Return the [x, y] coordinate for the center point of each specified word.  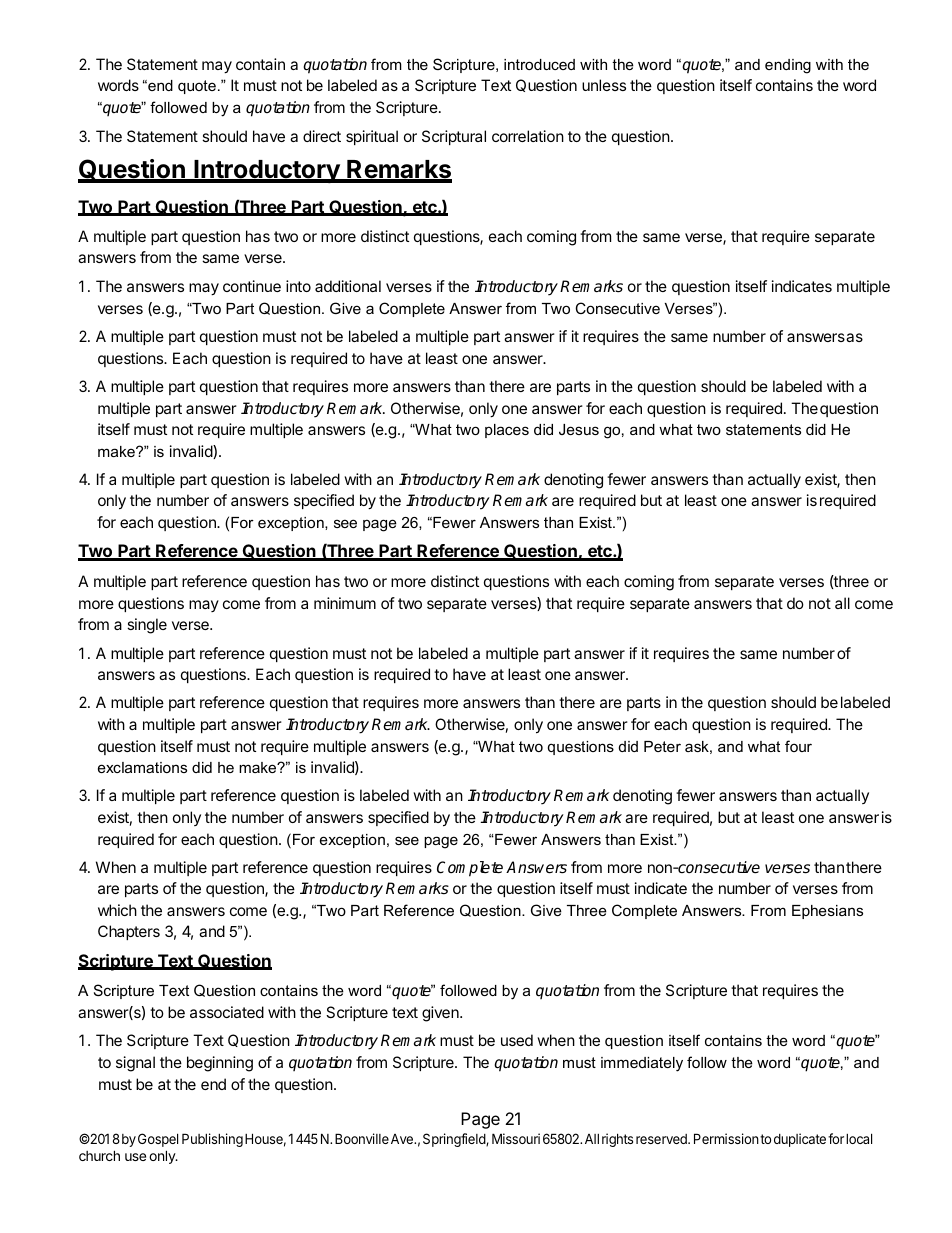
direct [322, 136]
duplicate [800, 1140]
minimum [345, 603]
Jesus [579, 429]
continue [252, 286]
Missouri [516, 1138]
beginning [220, 1064]
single [147, 626]
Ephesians [827, 912]
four [798, 746]
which [117, 910]
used [517, 1040]
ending [788, 66]
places [507, 431]
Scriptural [454, 137]
